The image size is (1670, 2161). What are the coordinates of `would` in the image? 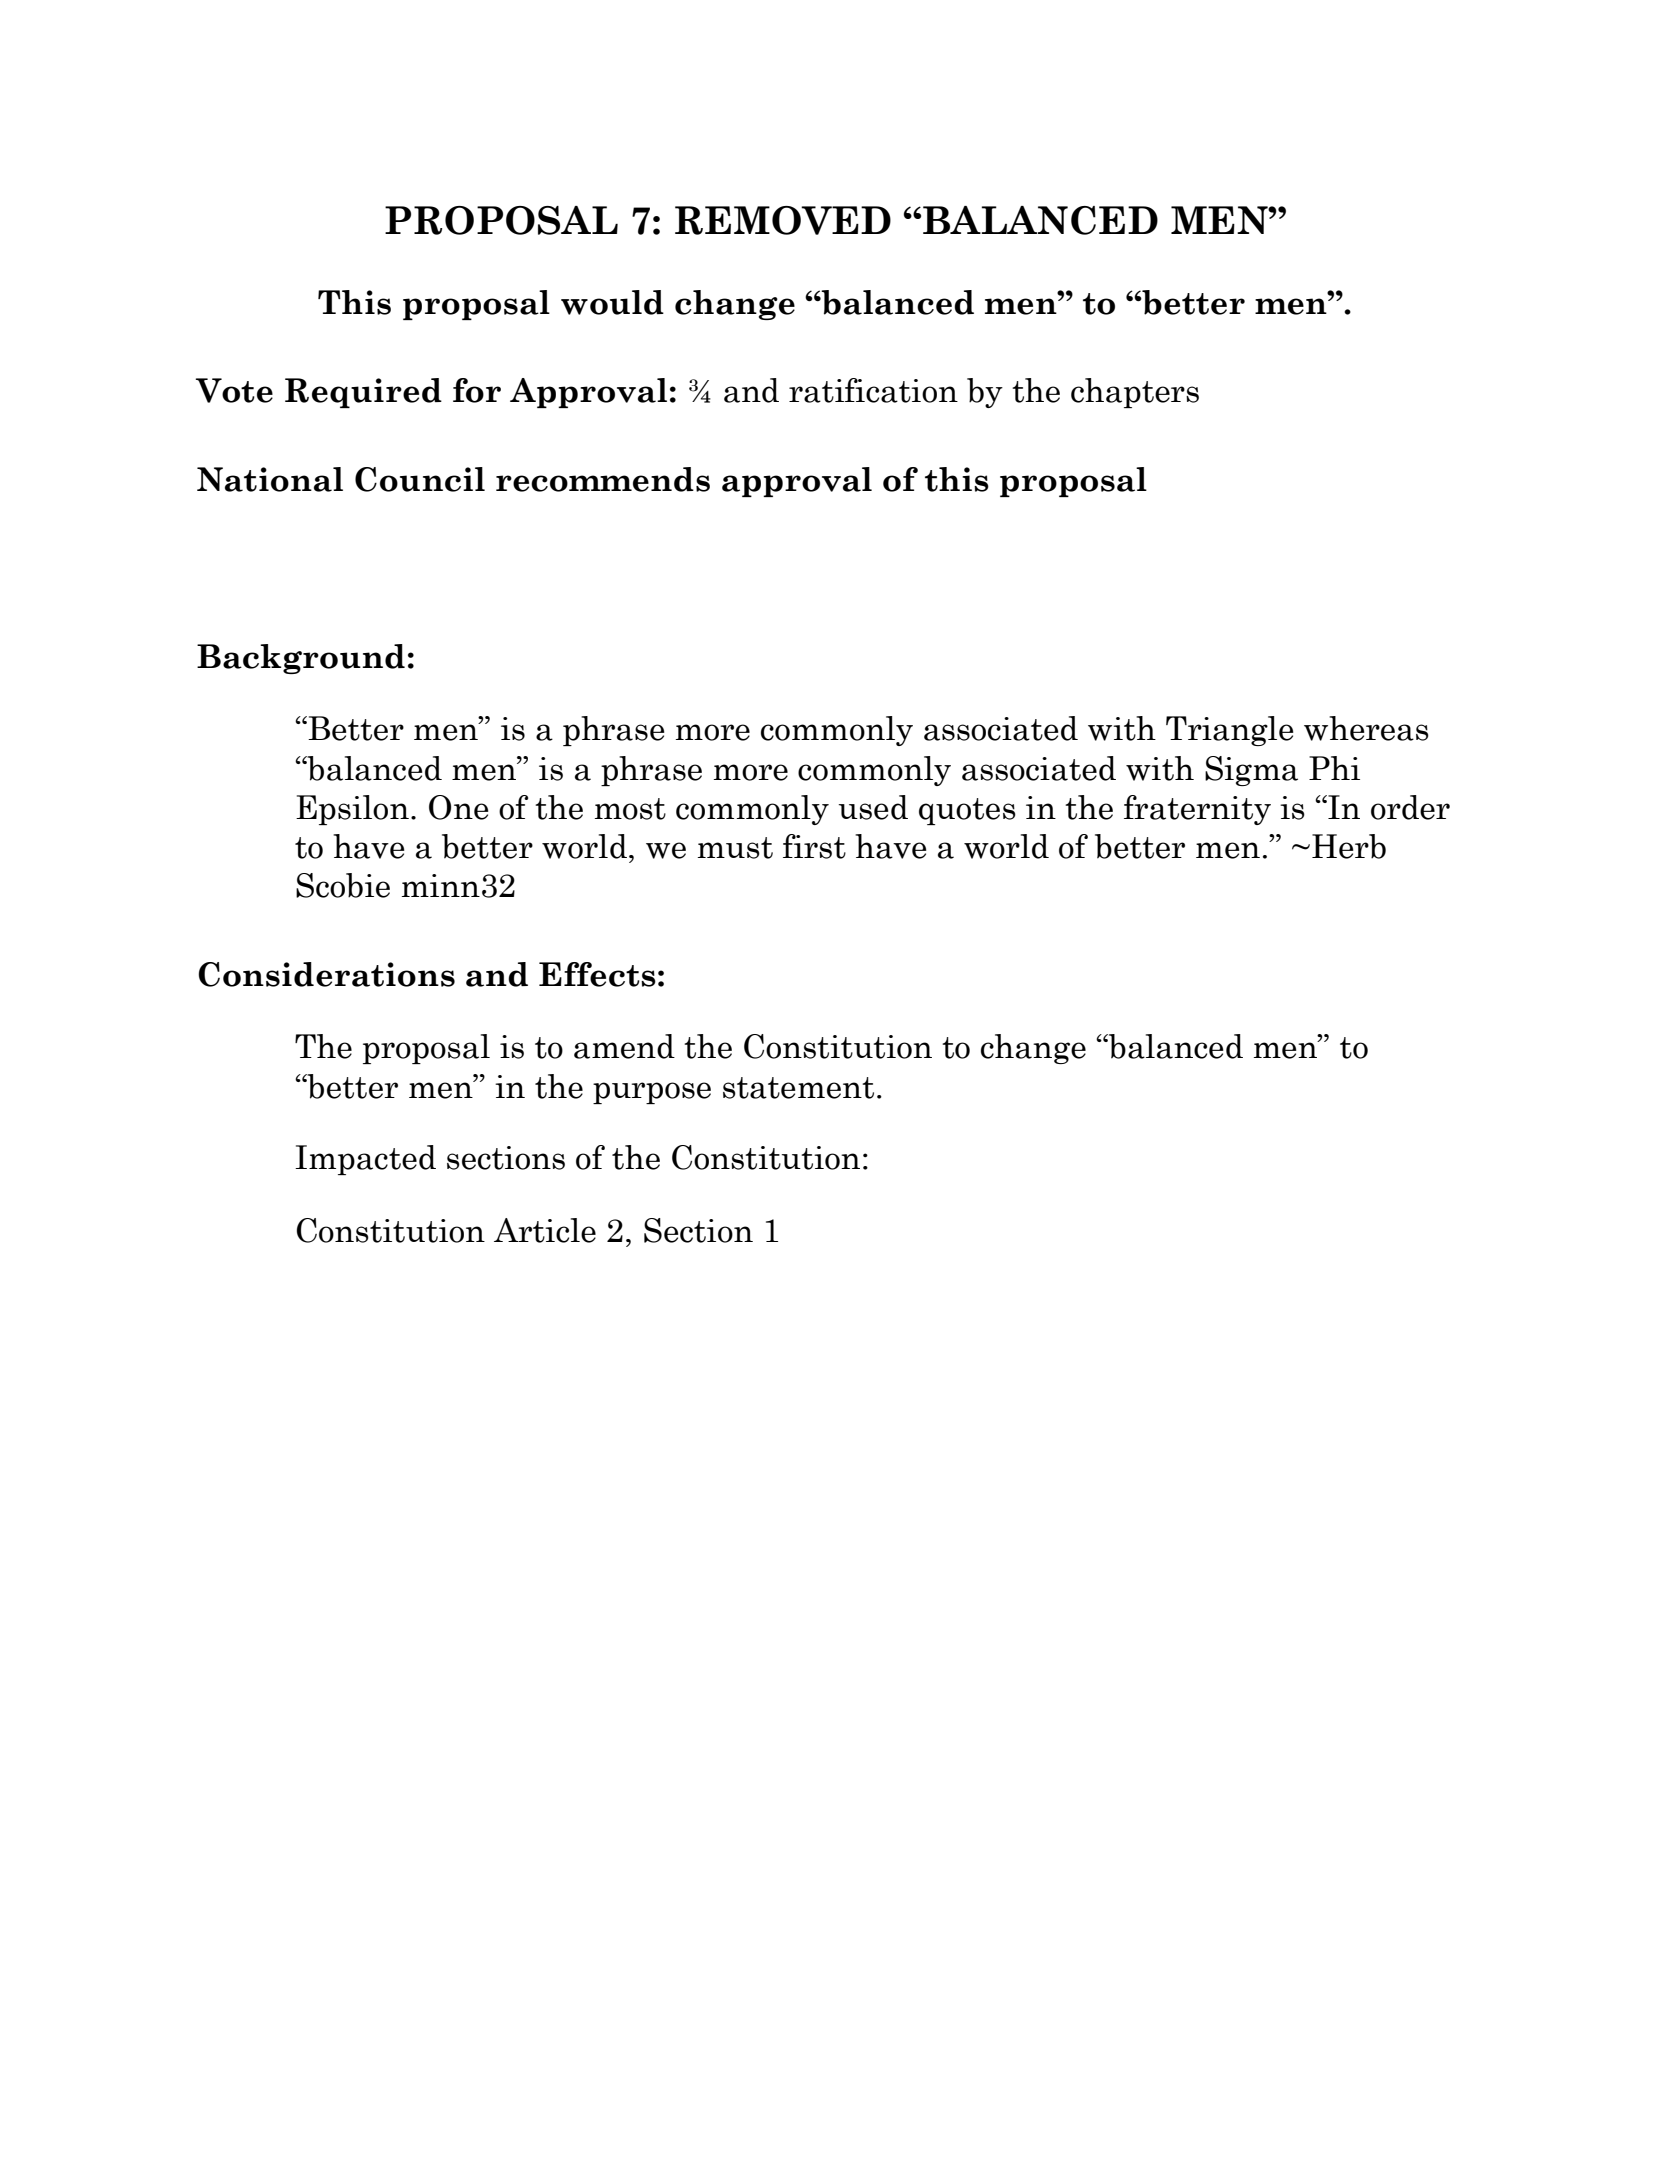 It's located at (612, 302).
